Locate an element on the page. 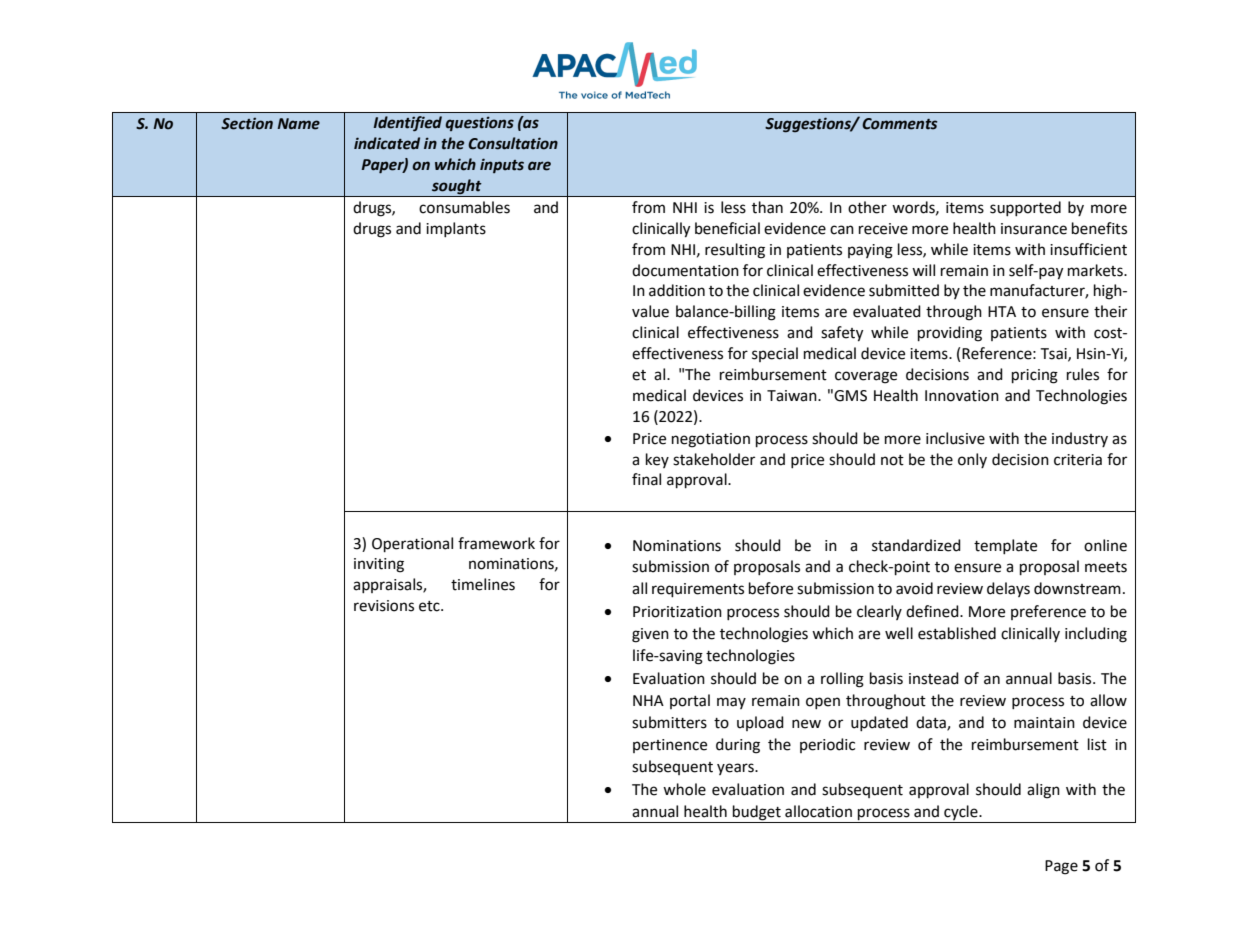  only is located at coordinates (972, 460).
